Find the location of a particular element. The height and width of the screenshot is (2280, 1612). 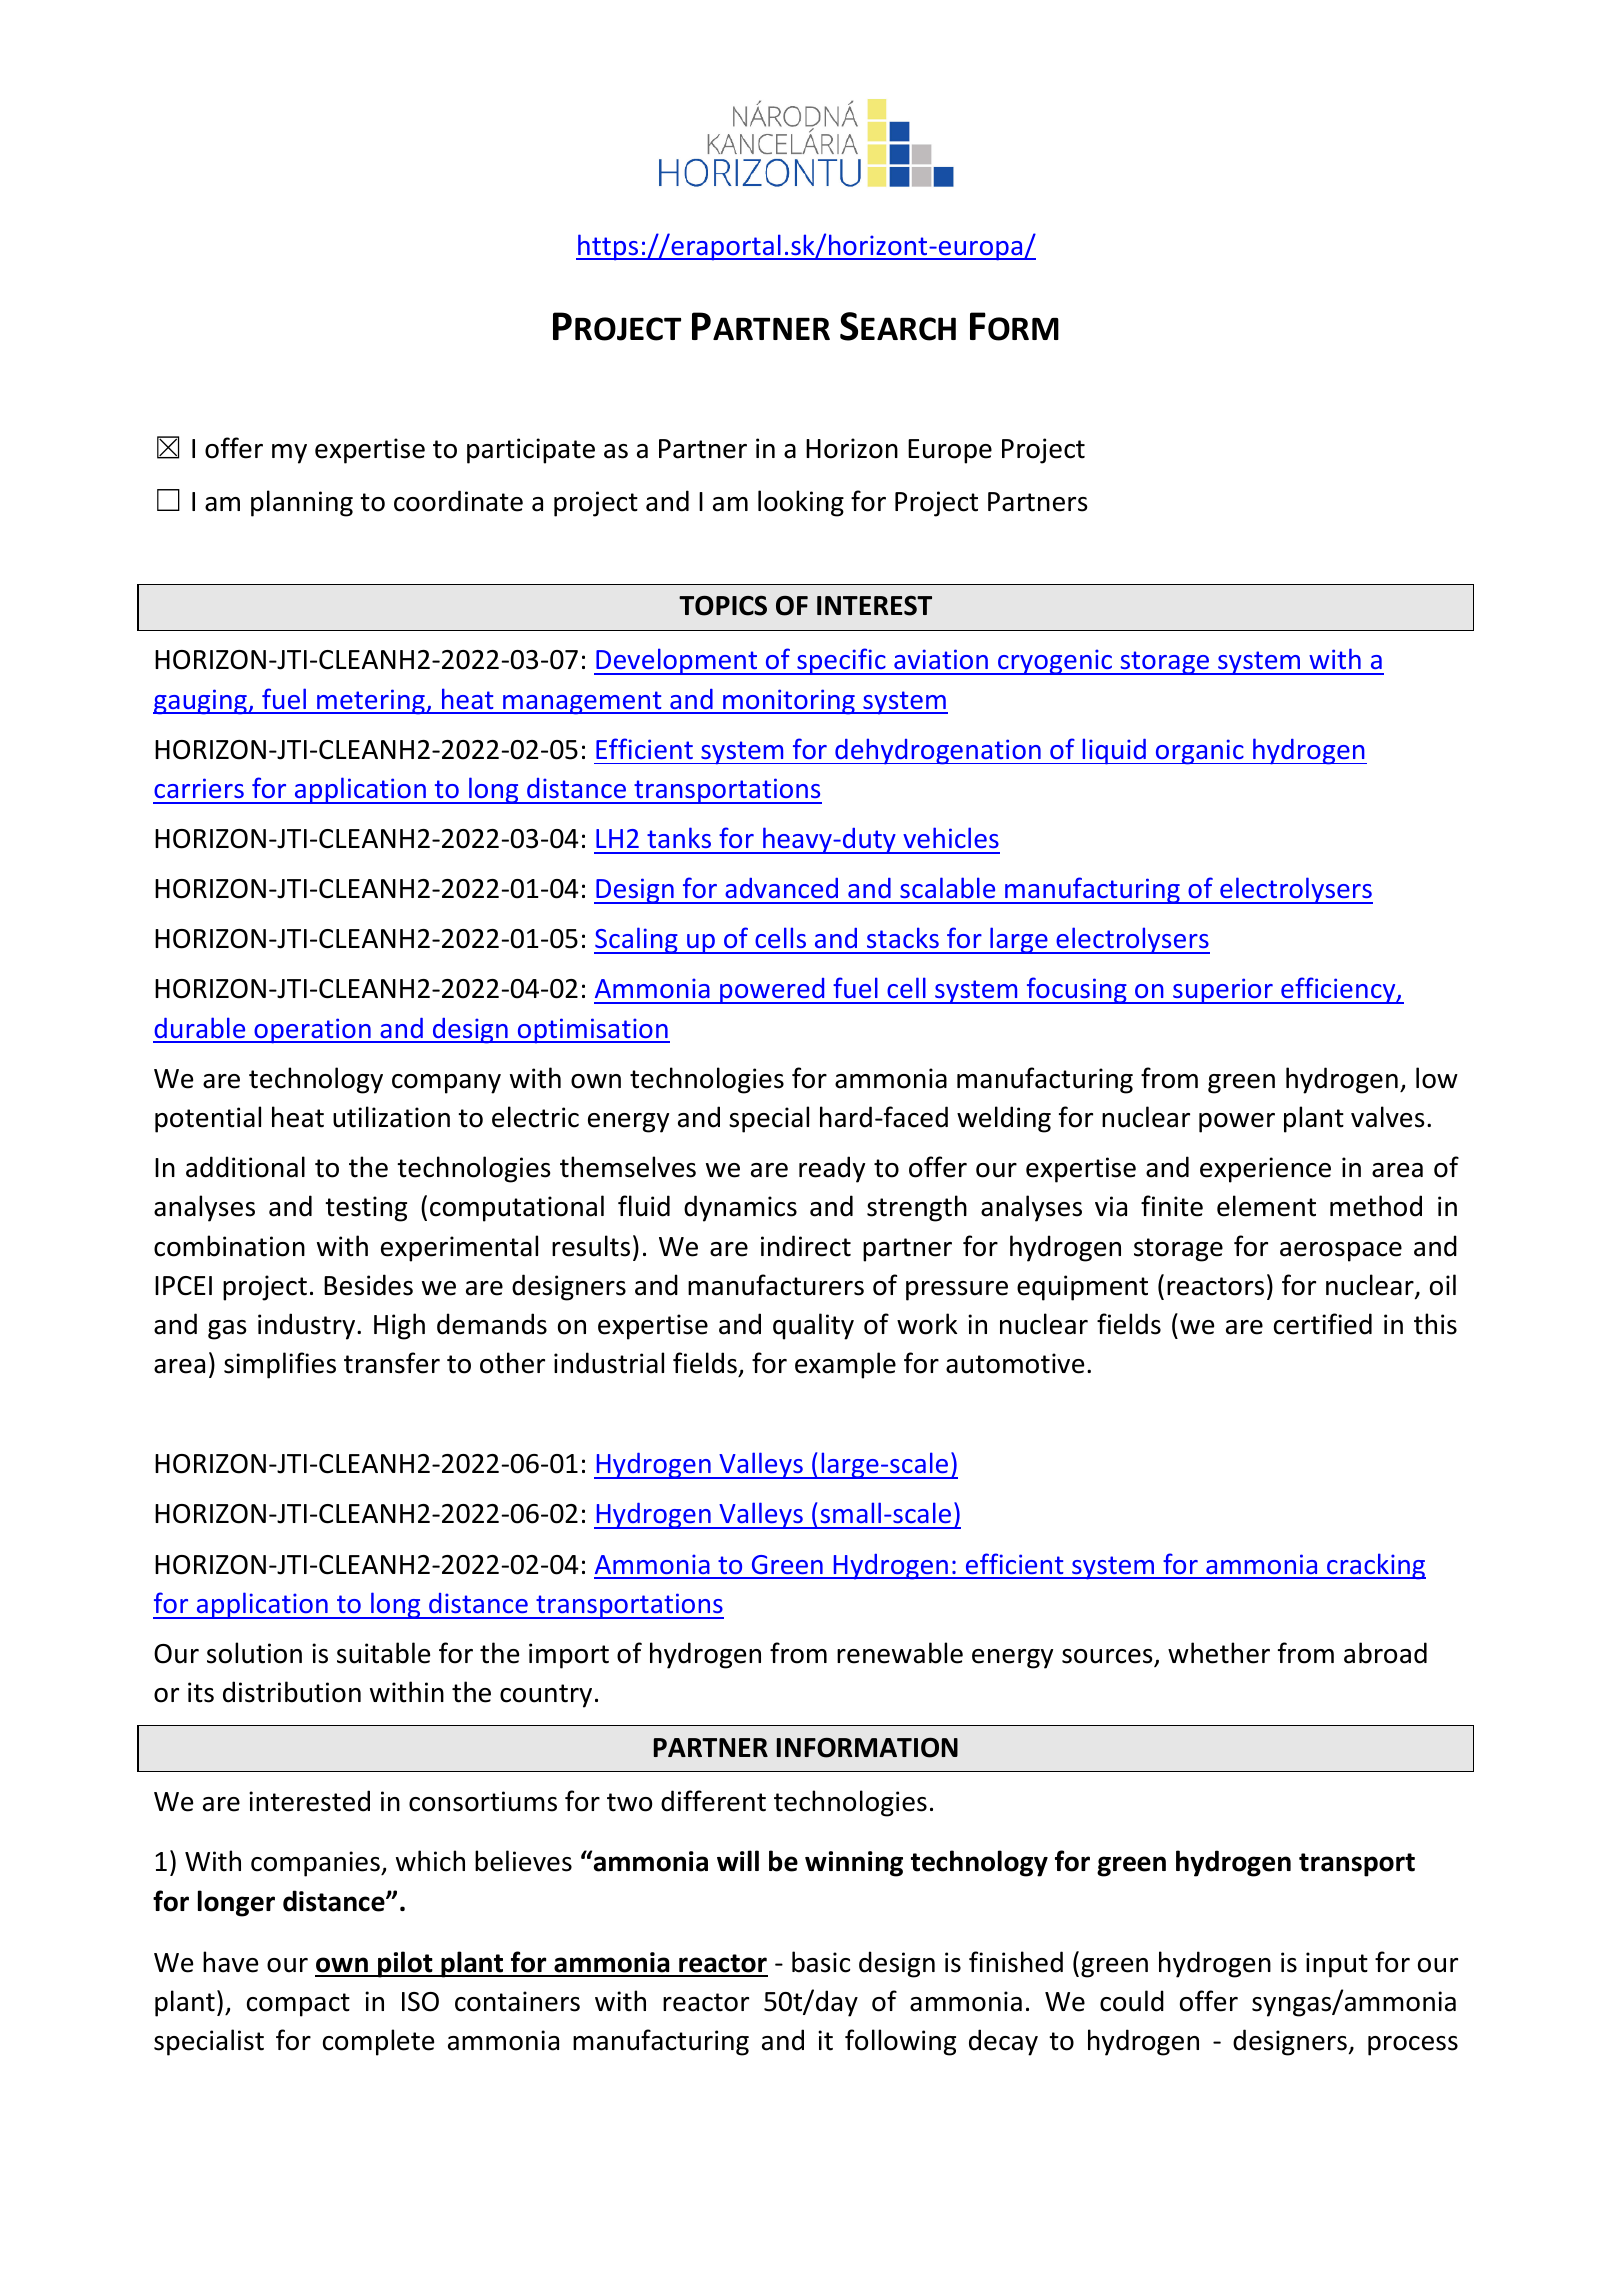

compact is located at coordinates (298, 2005).
